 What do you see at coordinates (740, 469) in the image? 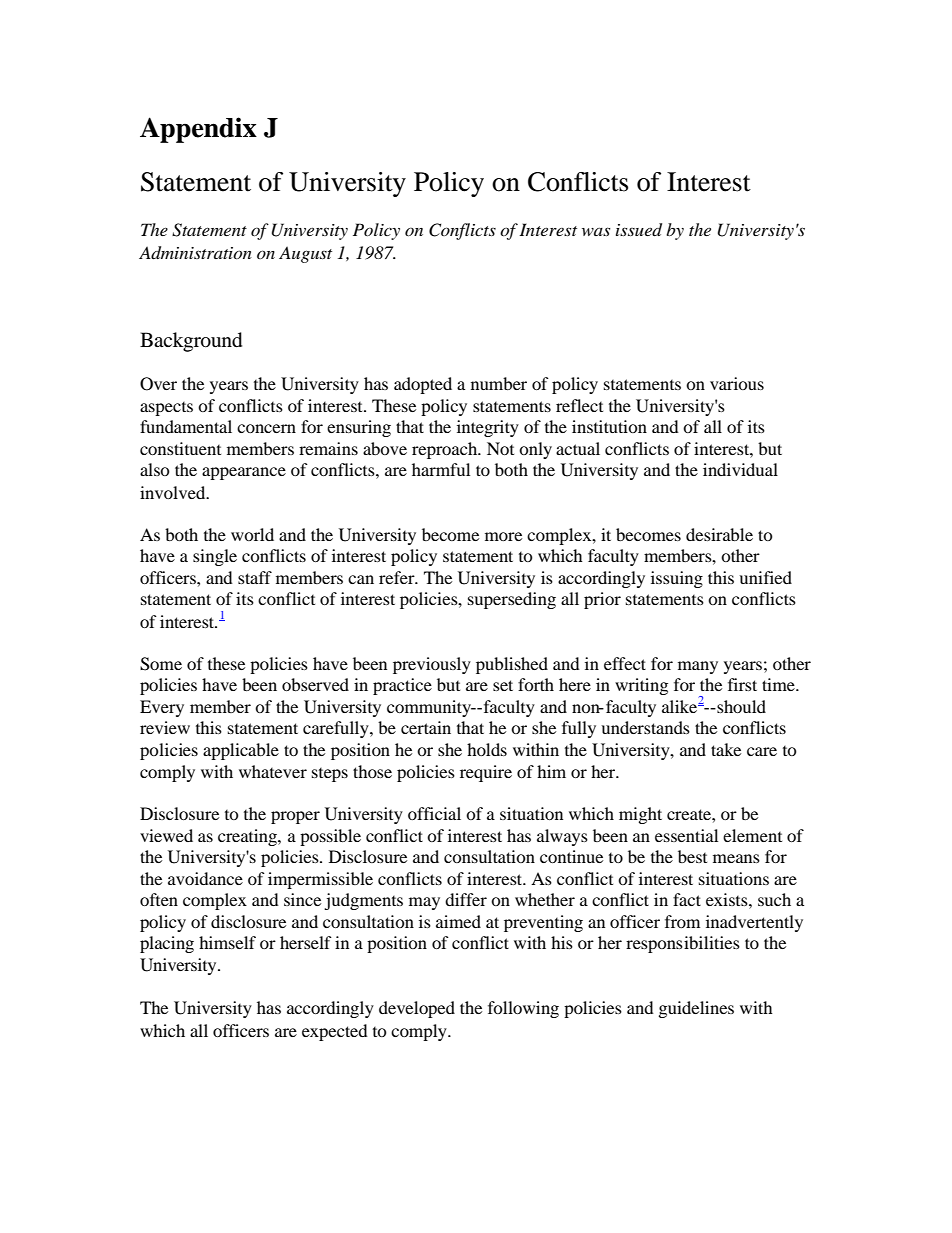
I see `individual` at bounding box center [740, 469].
